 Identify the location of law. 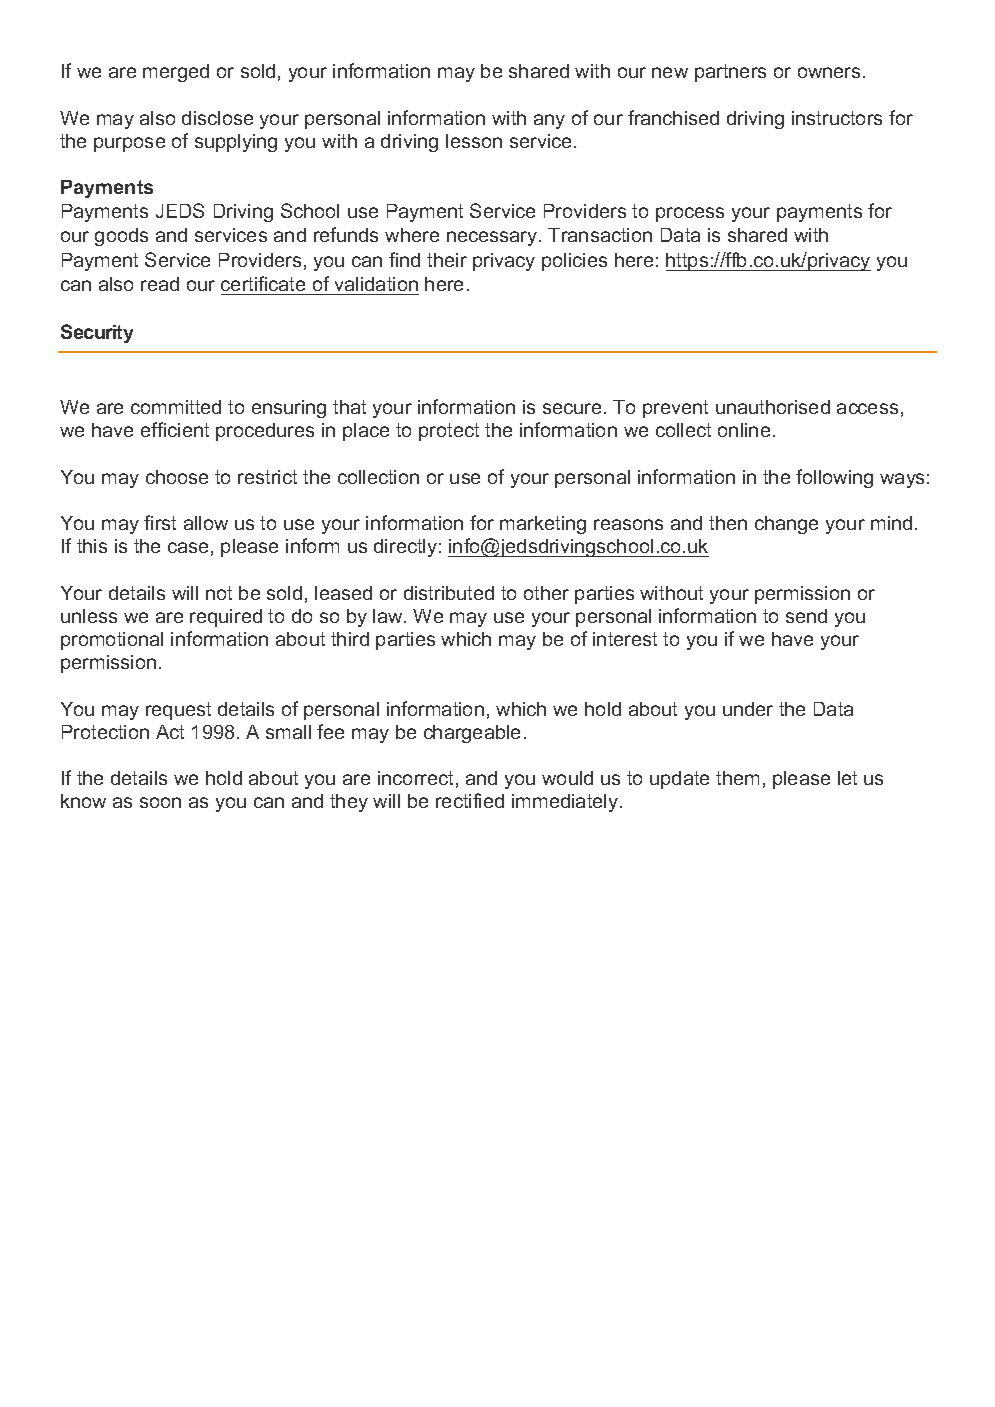
(389, 616).
